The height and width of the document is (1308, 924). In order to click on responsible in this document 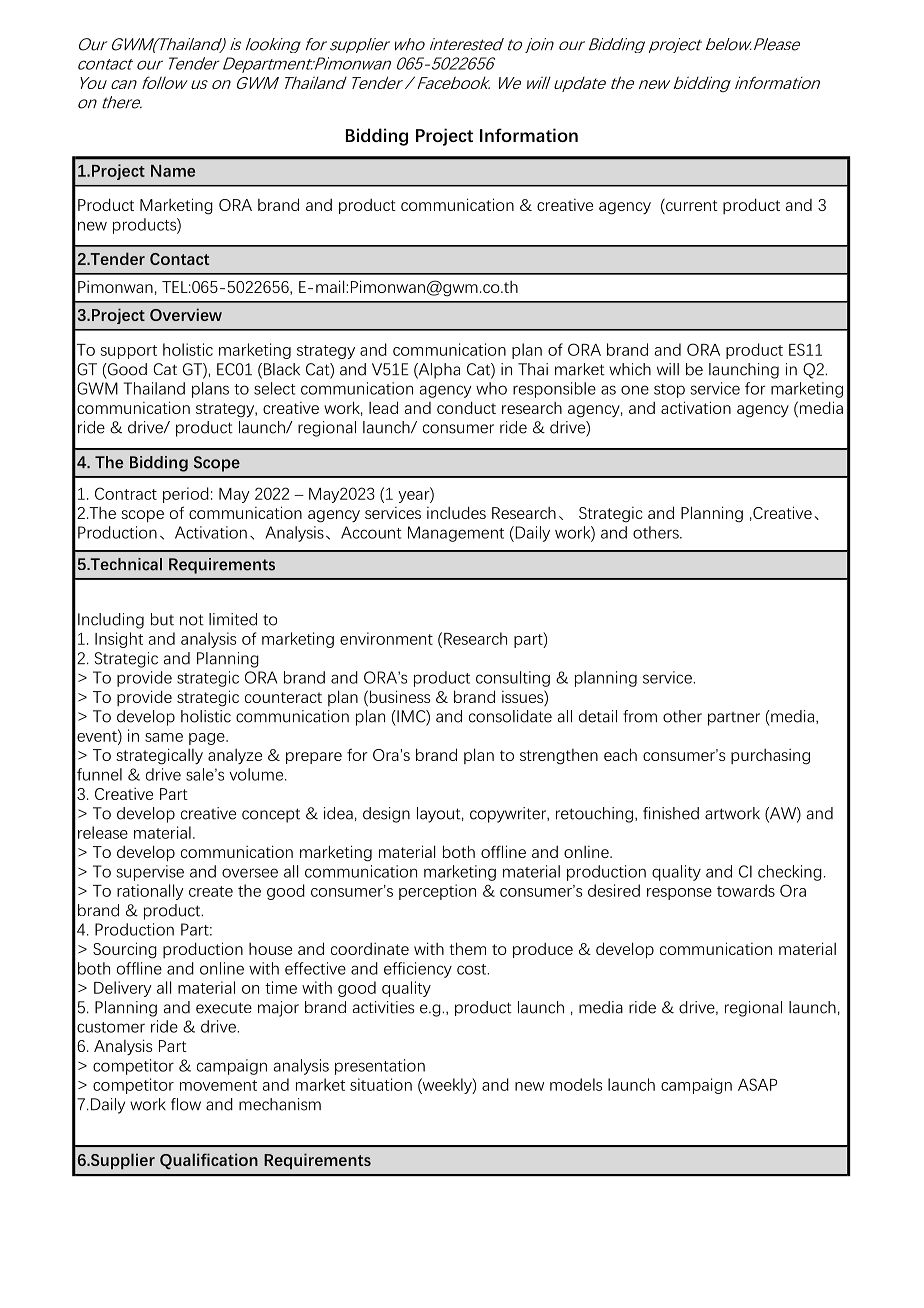, I will do `click(554, 390)`.
